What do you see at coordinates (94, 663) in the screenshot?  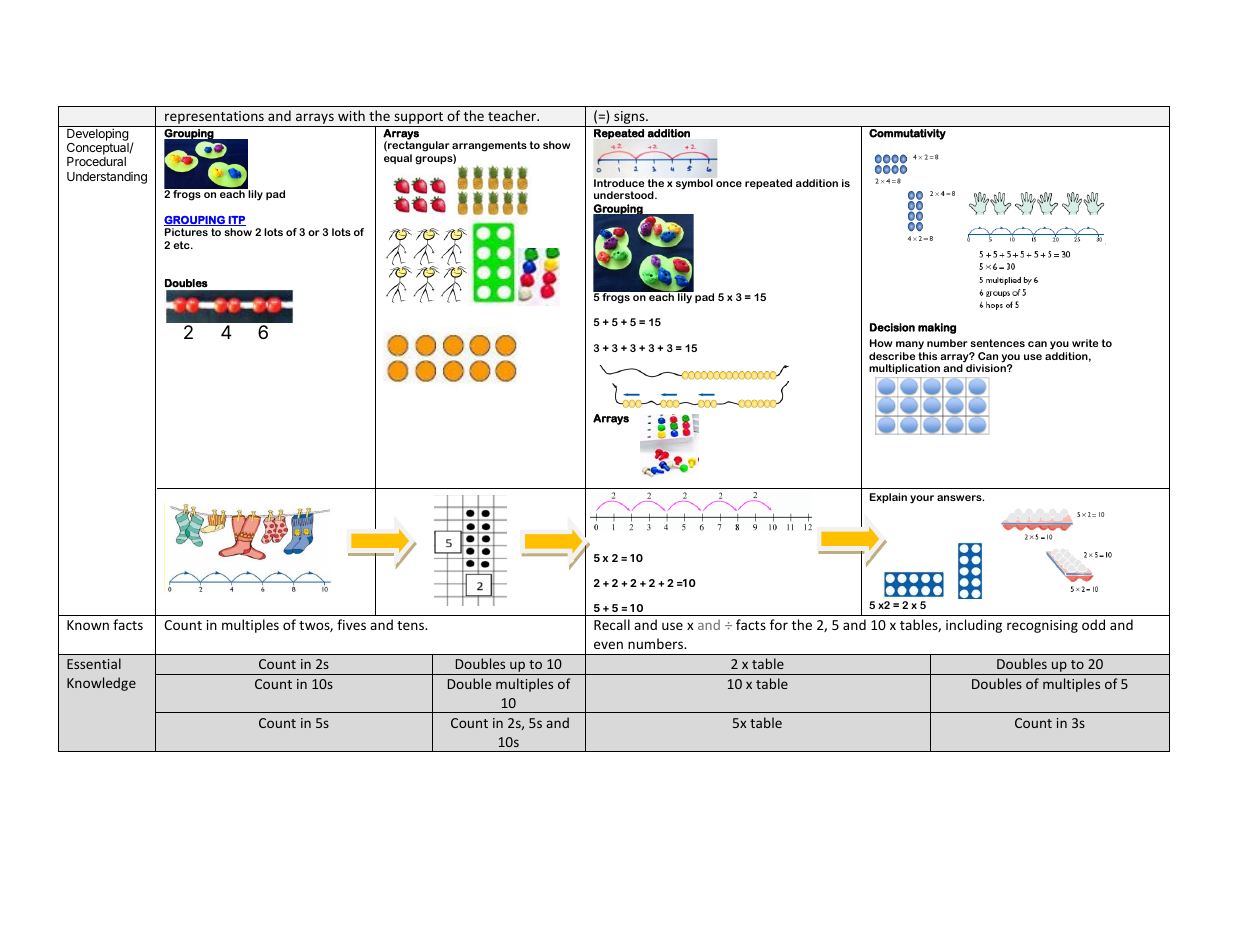 I see `Essential` at bounding box center [94, 663].
